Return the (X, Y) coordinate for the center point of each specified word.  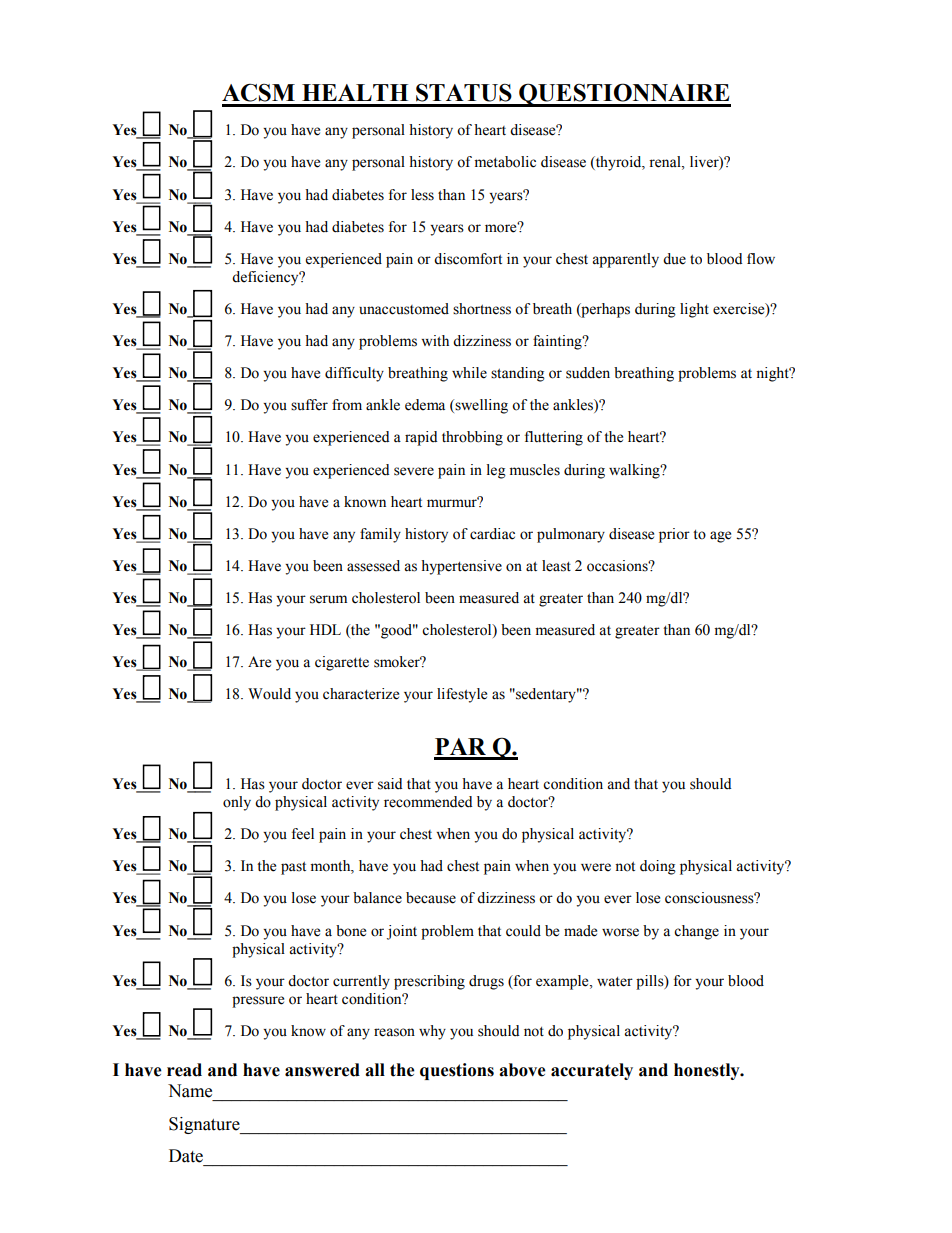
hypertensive (461, 567)
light (694, 310)
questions (457, 1071)
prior (674, 535)
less (422, 195)
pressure (258, 1002)
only (237, 803)
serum (328, 599)
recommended (428, 802)
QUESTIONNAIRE (624, 95)
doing (658, 867)
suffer (309, 405)
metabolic (505, 162)
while (469, 373)
